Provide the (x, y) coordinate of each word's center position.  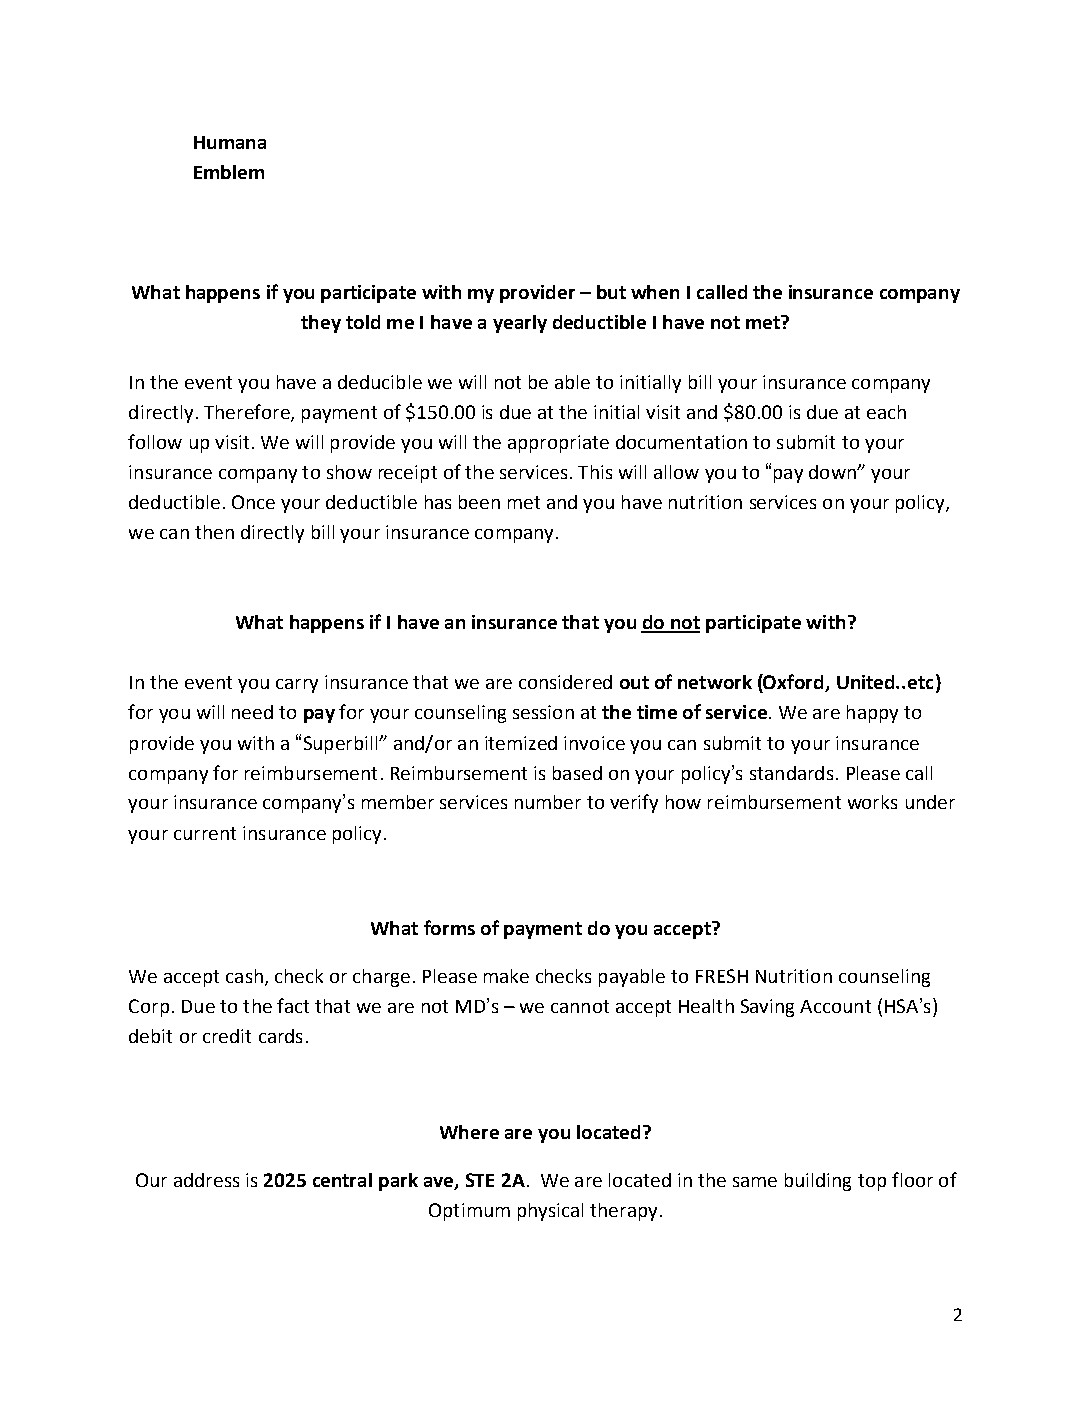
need (252, 712)
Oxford (794, 683)
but (611, 292)
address (206, 1180)
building (818, 1182)
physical (550, 1212)
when (655, 292)
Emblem (229, 172)
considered (565, 682)
